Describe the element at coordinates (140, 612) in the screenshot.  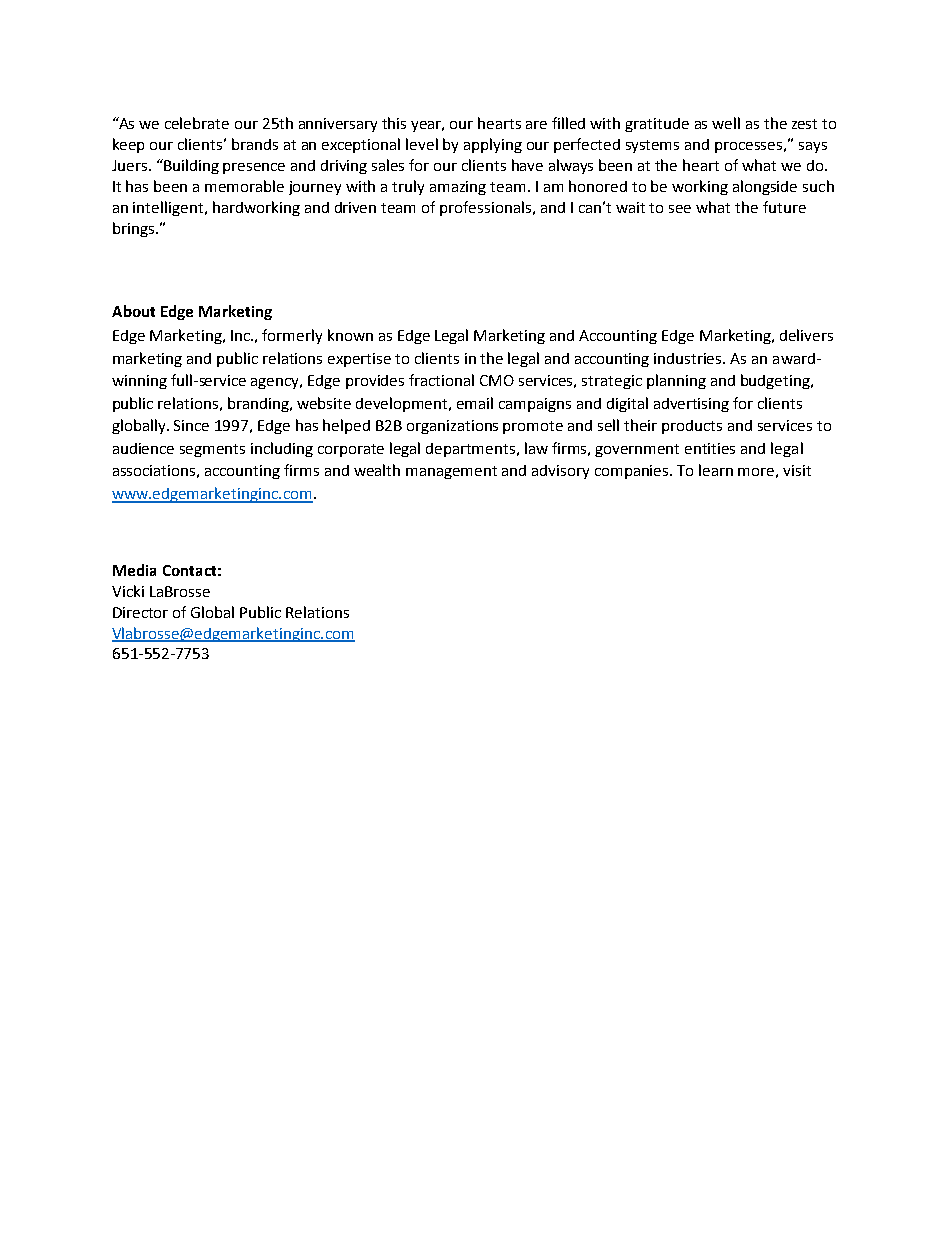
I see `Director` at that location.
